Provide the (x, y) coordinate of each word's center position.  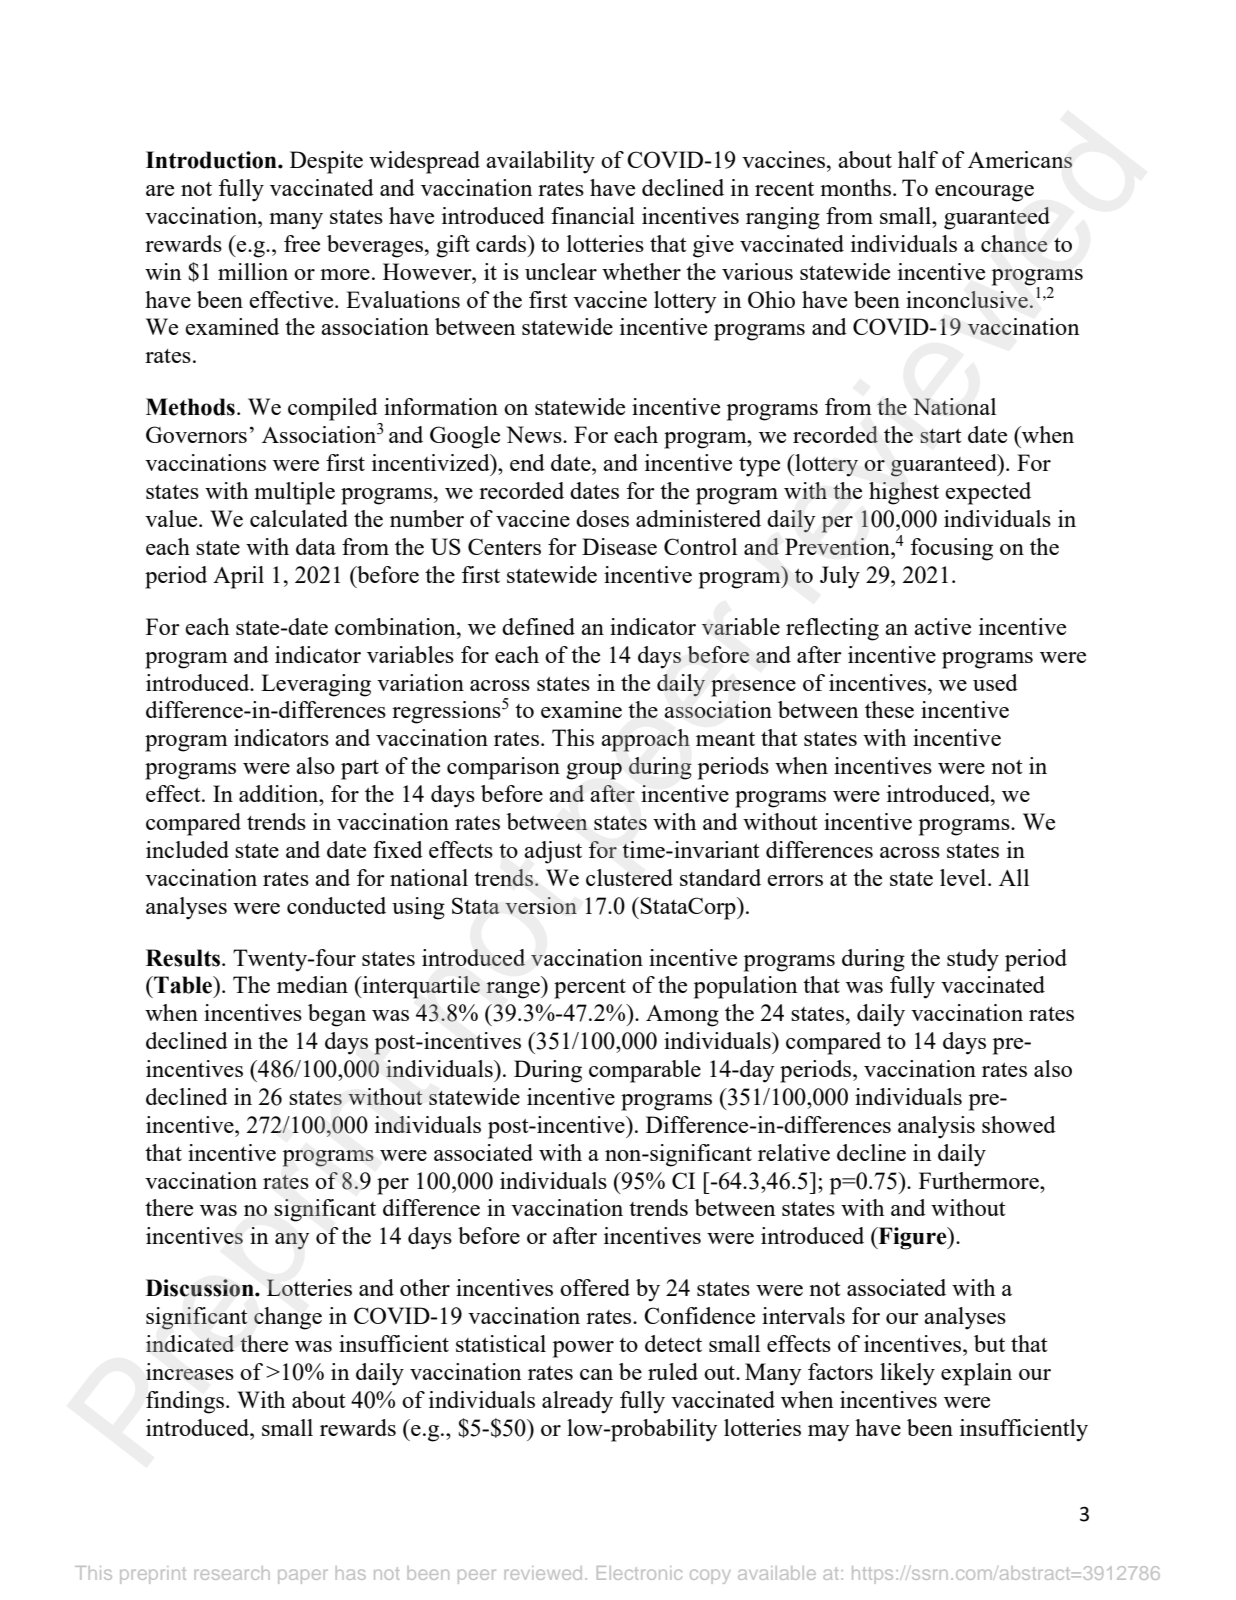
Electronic (639, 1573)
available (777, 1573)
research (232, 1573)
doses (602, 518)
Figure (912, 1238)
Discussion (201, 1288)
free (302, 243)
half (918, 159)
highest (904, 493)
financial (593, 215)
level (964, 877)
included (187, 849)
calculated (299, 518)
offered (595, 1287)
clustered (629, 877)
